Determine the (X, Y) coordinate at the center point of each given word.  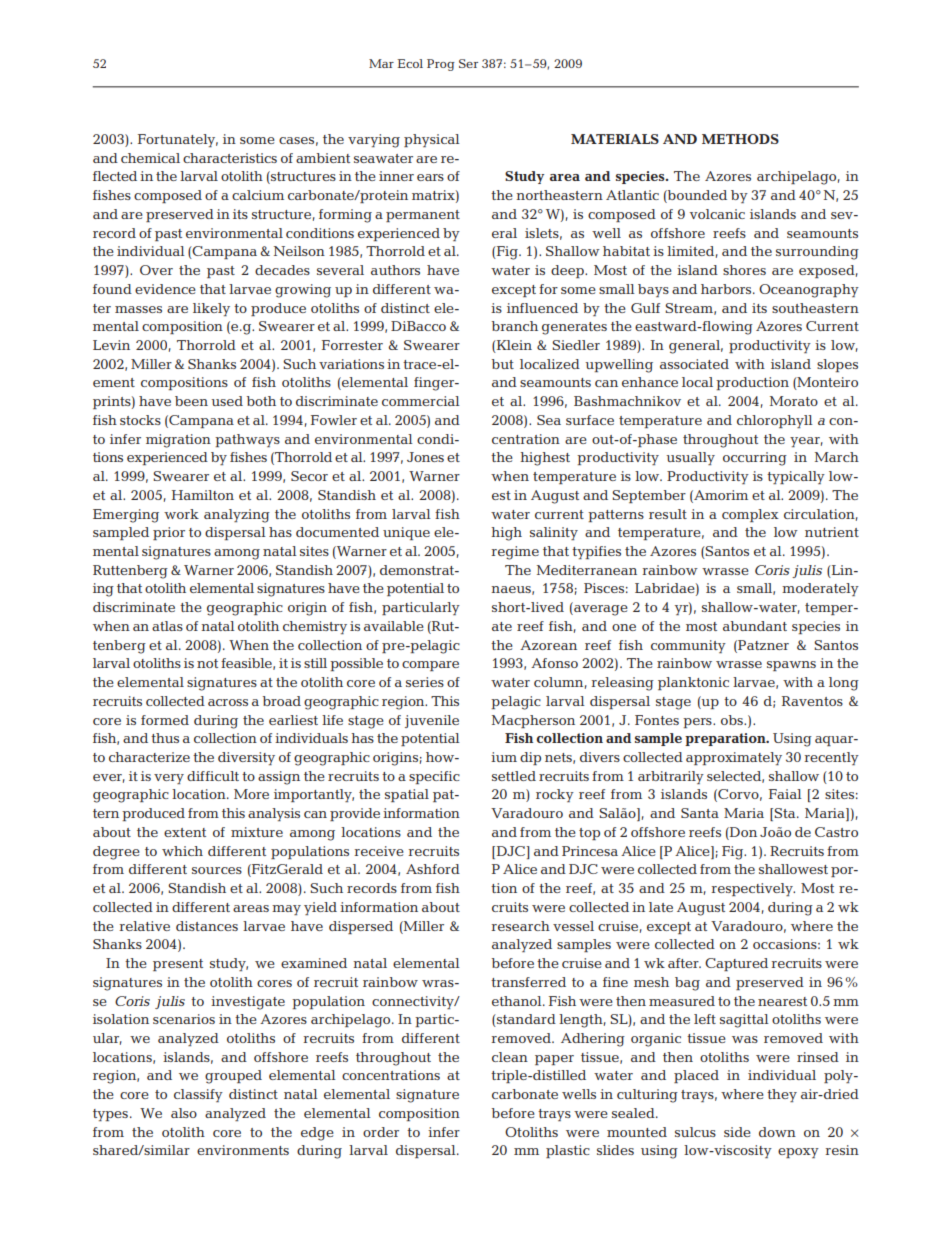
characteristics (230, 158)
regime (515, 553)
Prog (441, 65)
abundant (755, 626)
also (184, 1113)
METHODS (740, 139)
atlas (167, 626)
